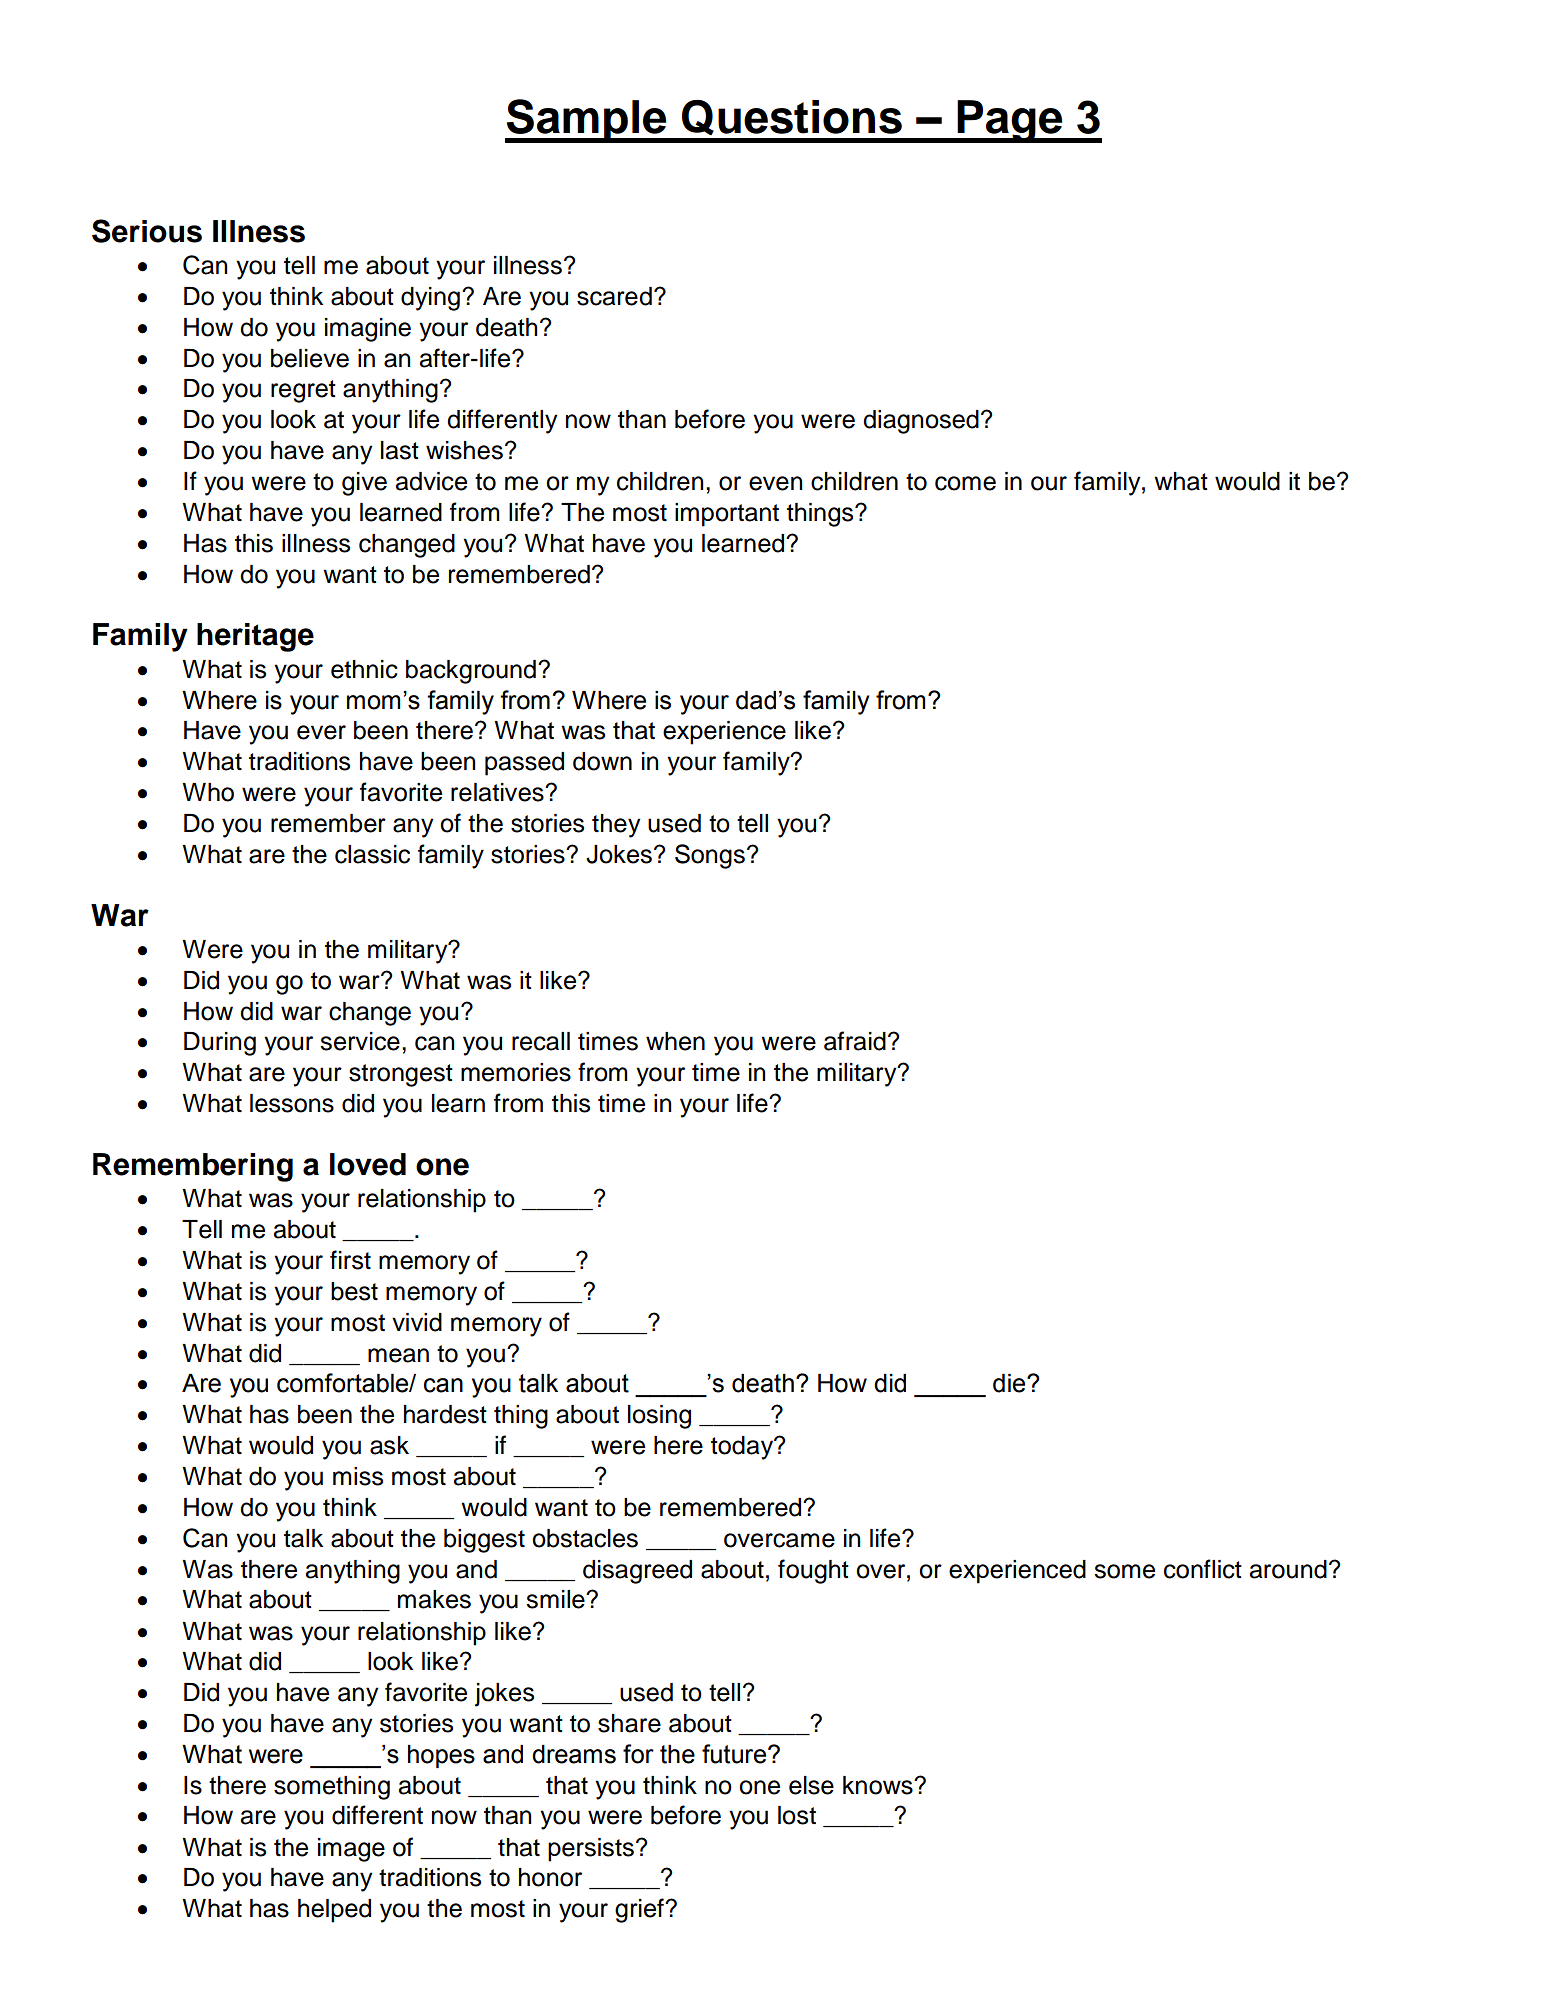  I want to click on today, so click(743, 1448).
